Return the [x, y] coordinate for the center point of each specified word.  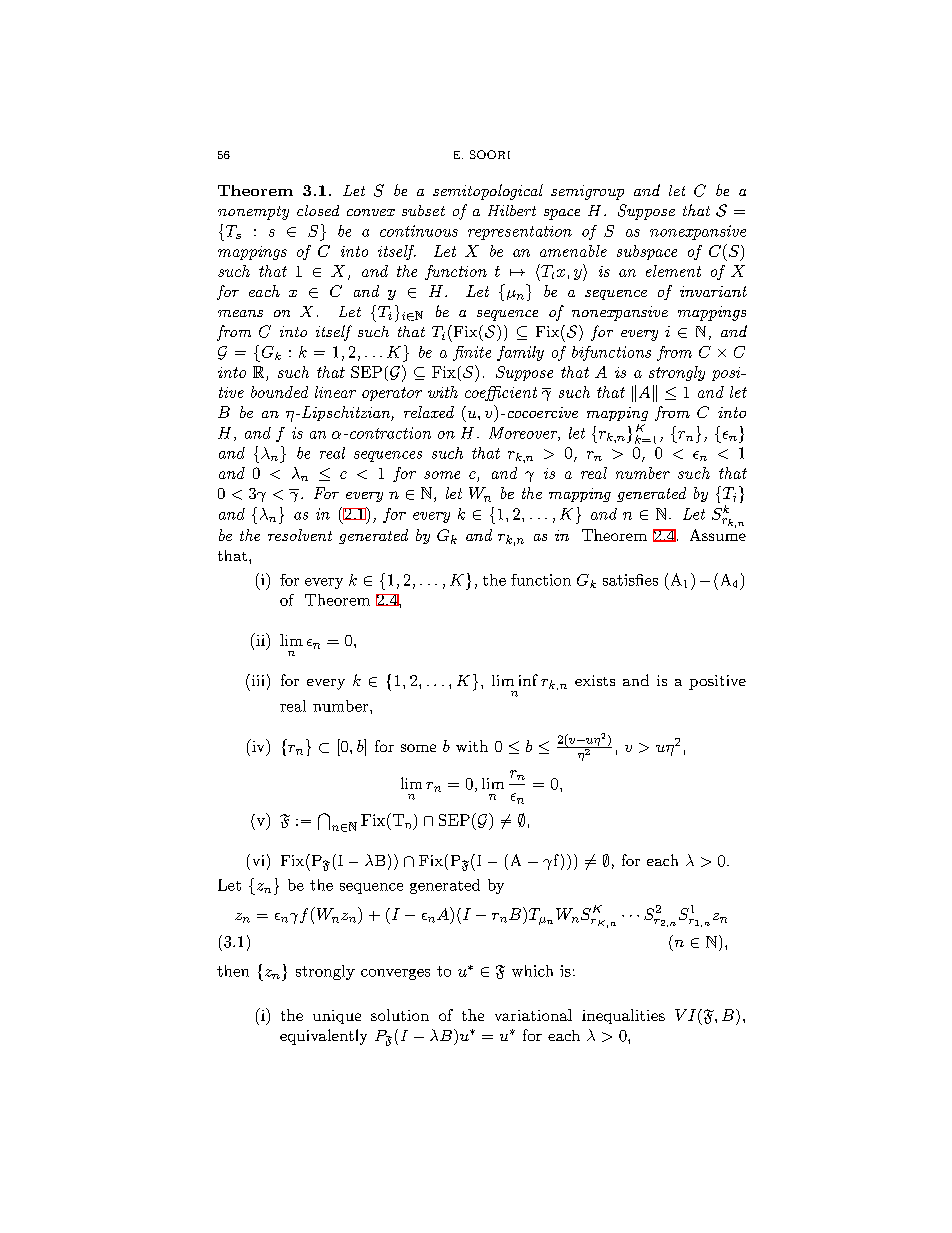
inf [528, 680]
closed [318, 210]
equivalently [323, 1037]
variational [533, 1015]
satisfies [630, 580]
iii [256, 680]
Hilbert [512, 210]
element [673, 271]
